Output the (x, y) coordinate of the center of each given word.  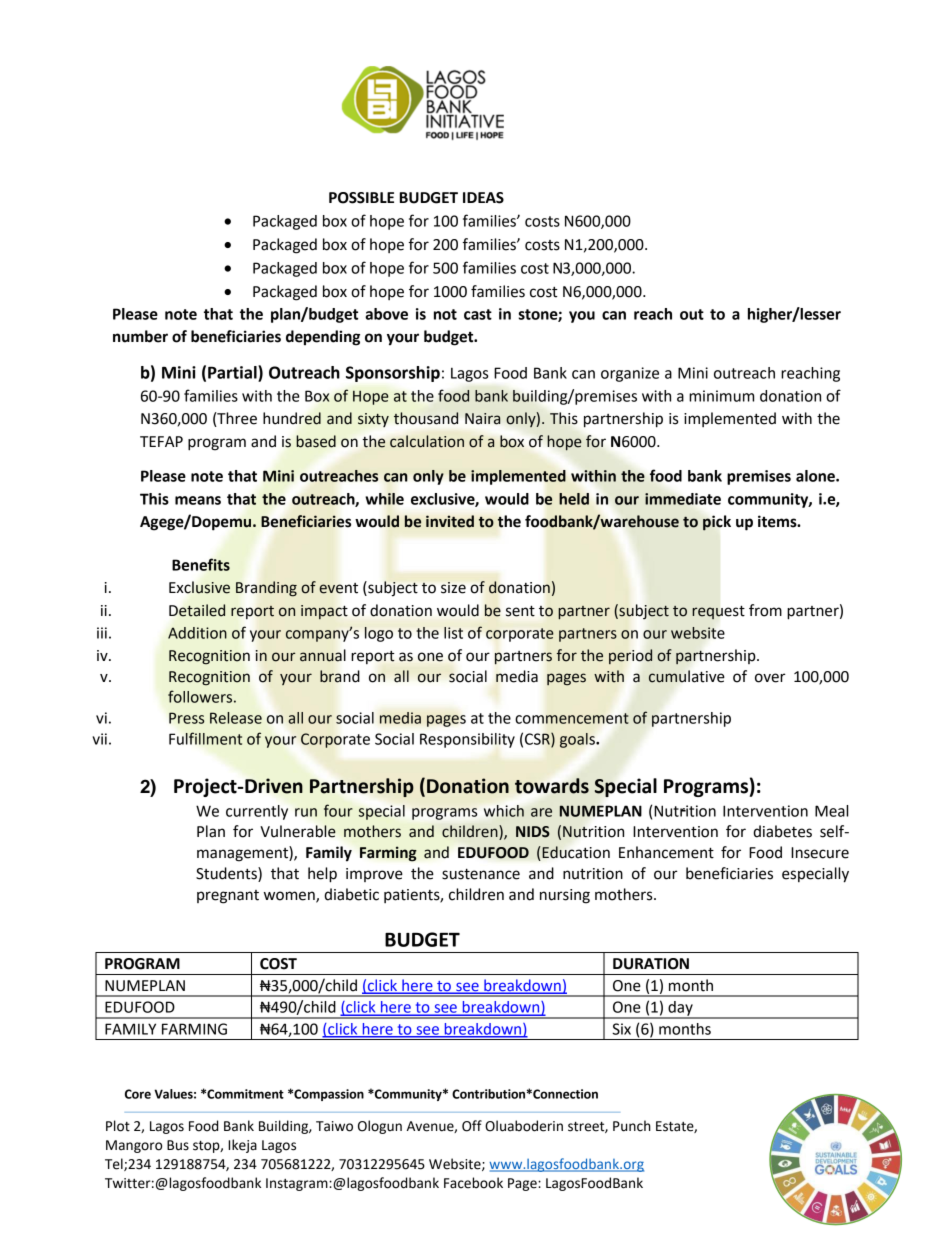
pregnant (228, 897)
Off (472, 1126)
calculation (427, 441)
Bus (178, 1145)
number (140, 336)
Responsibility (467, 740)
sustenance (481, 874)
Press (186, 718)
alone (816, 476)
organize (630, 374)
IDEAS (483, 198)
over (770, 678)
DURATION (651, 964)
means (198, 500)
